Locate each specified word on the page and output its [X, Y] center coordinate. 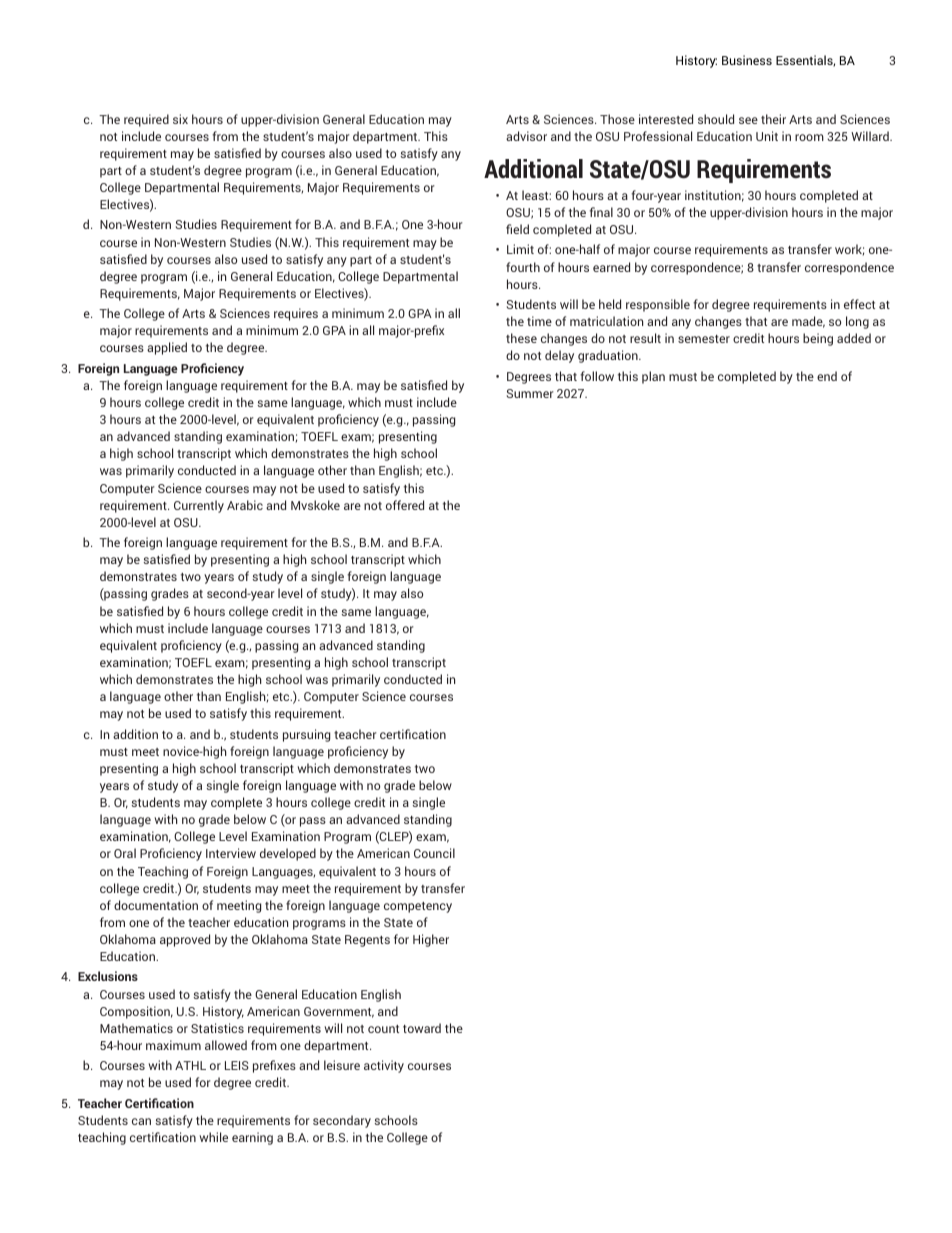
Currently [199, 506]
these [521, 338]
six [180, 119]
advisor [526, 136]
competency [418, 907]
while [213, 1137]
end [827, 376]
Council [434, 853]
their [773, 119]
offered [405, 505]
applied [167, 348]
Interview [231, 853]
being [818, 339]
